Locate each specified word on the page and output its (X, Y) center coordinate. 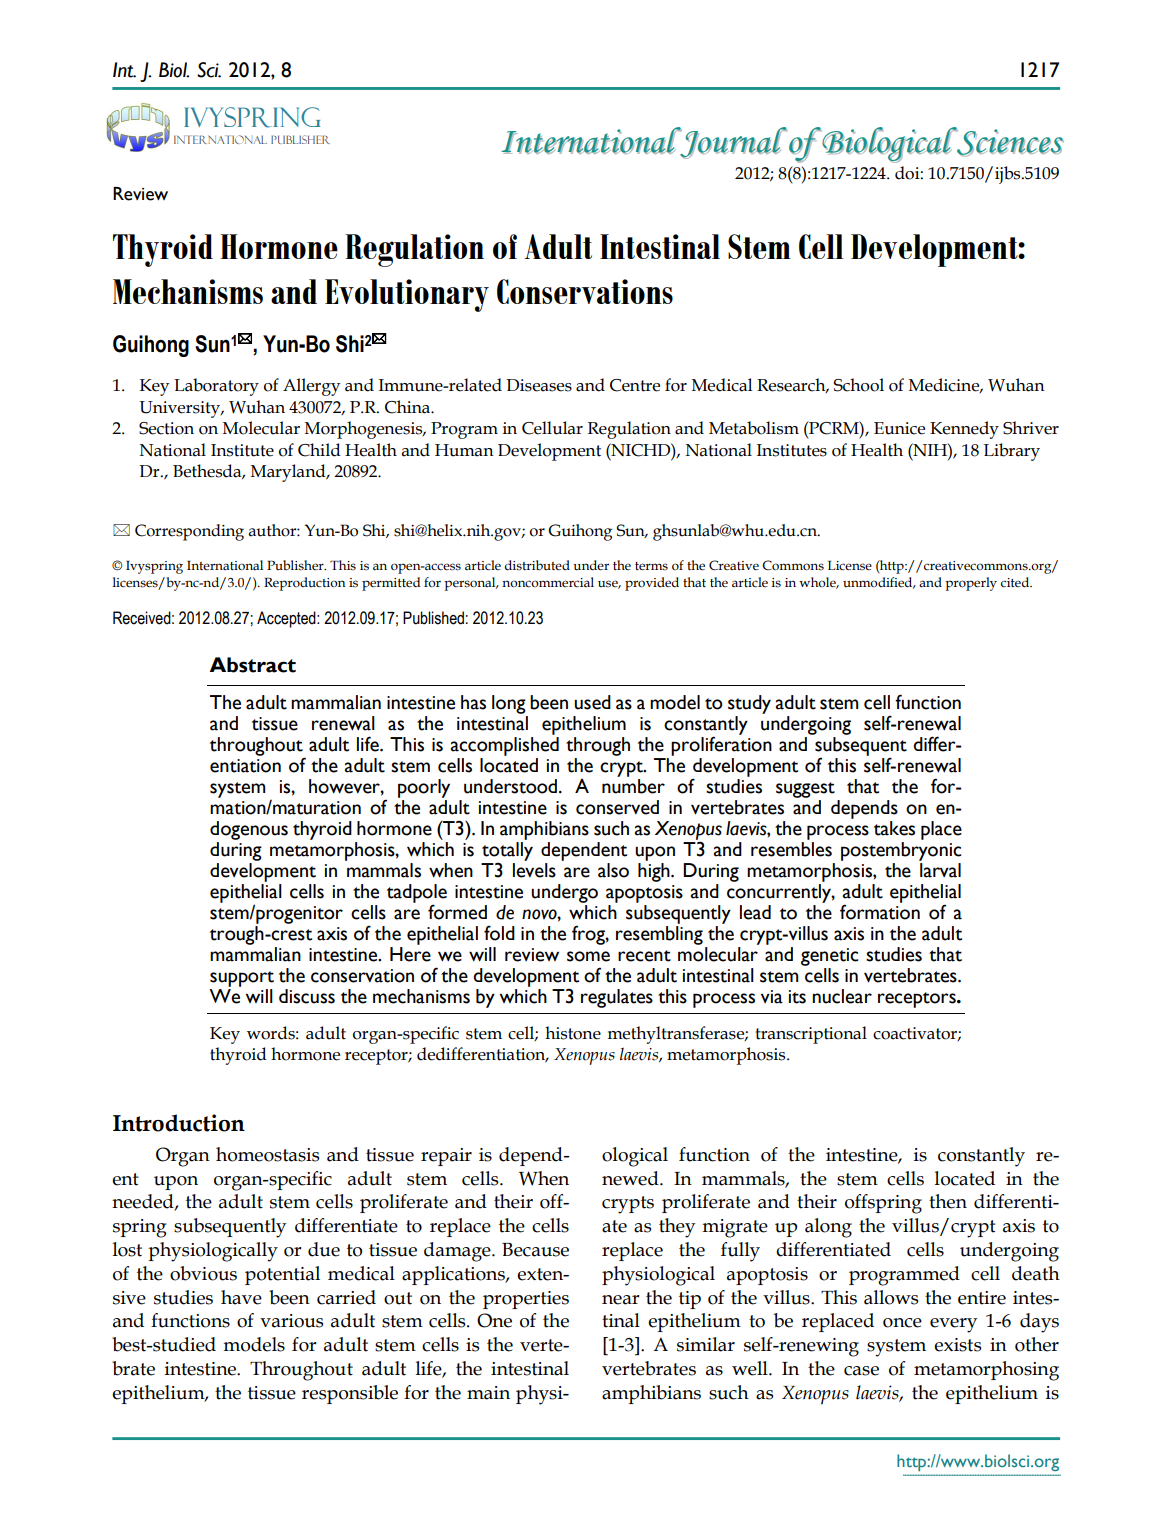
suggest (805, 790)
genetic (829, 957)
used (592, 702)
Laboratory (216, 387)
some (588, 956)
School (858, 385)
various (291, 1321)
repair (446, 1157)
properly (971, 584)
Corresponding (189, 532)
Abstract (252, 665)
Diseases (539, 385)
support (242, 979)
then (948, 1201)
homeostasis (267, 1154)
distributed (537, 565)
